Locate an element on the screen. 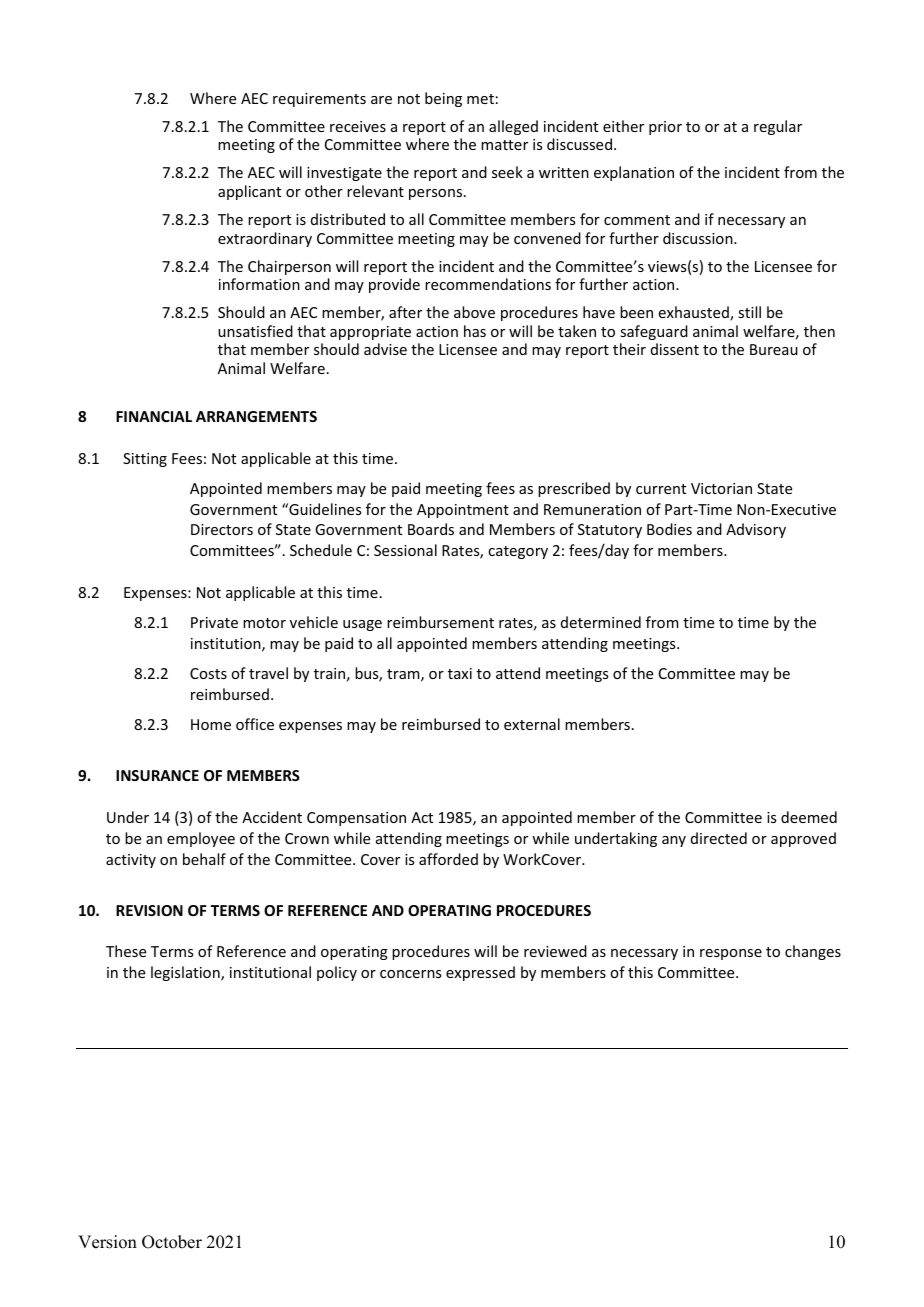 This screenshot has width=924, height=1307. has is located at coordinates (475, 331).
